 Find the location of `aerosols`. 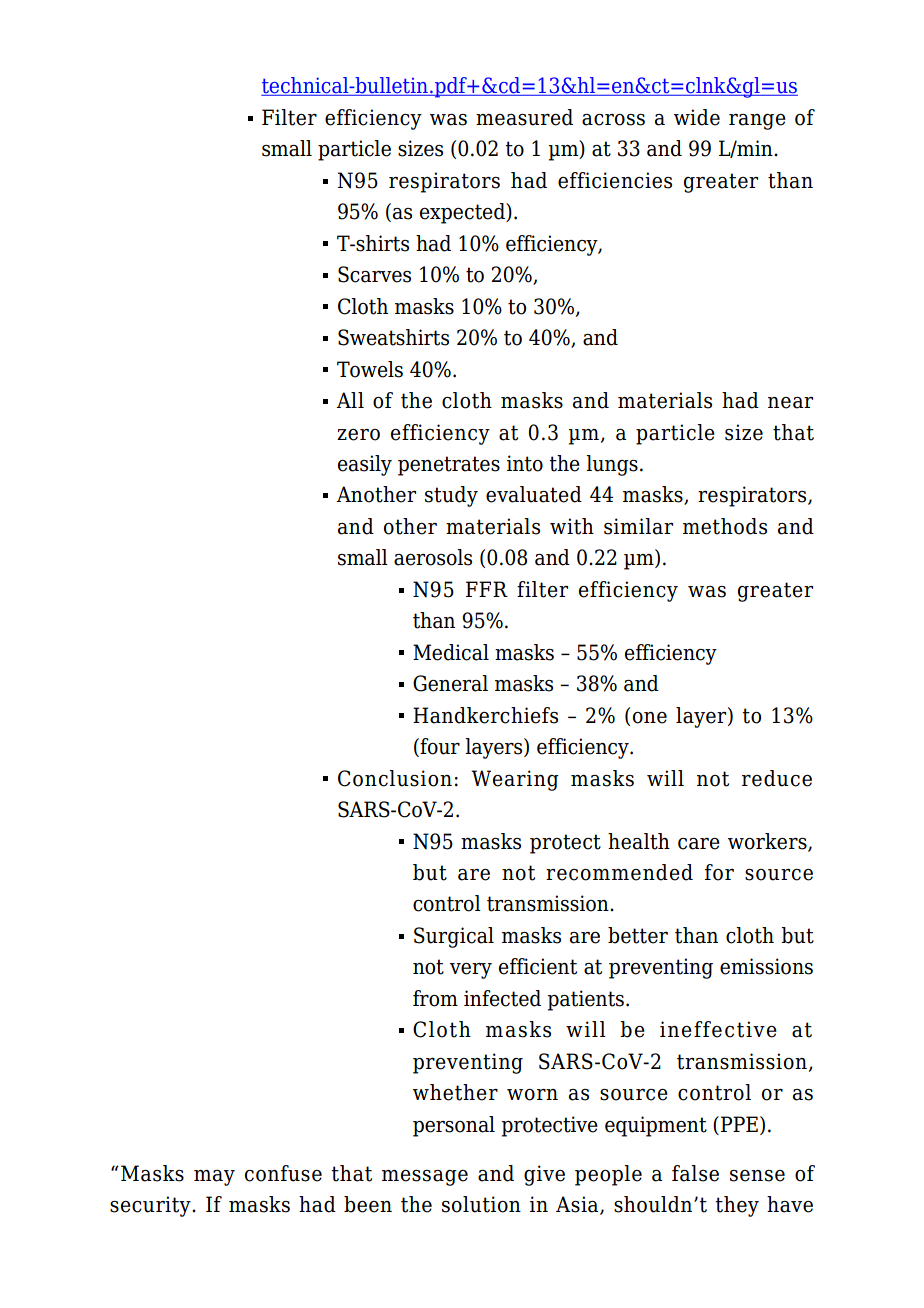

aerosols is located at coordinates (433, 557).
